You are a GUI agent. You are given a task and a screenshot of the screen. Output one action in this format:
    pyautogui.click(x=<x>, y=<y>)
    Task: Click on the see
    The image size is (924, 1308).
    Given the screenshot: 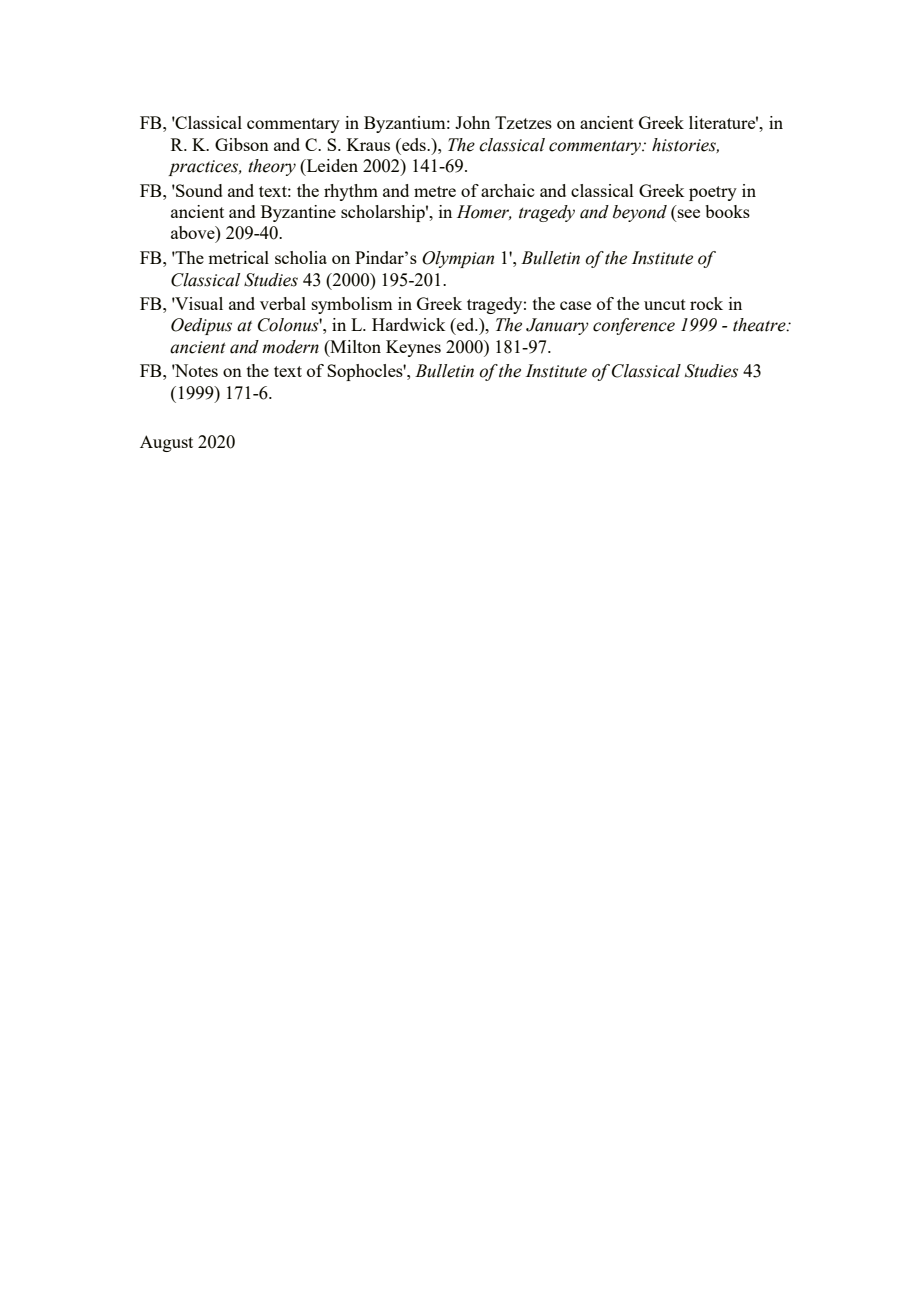 What is the action you would take?
    pyautogui.click(x=687, y=215)
